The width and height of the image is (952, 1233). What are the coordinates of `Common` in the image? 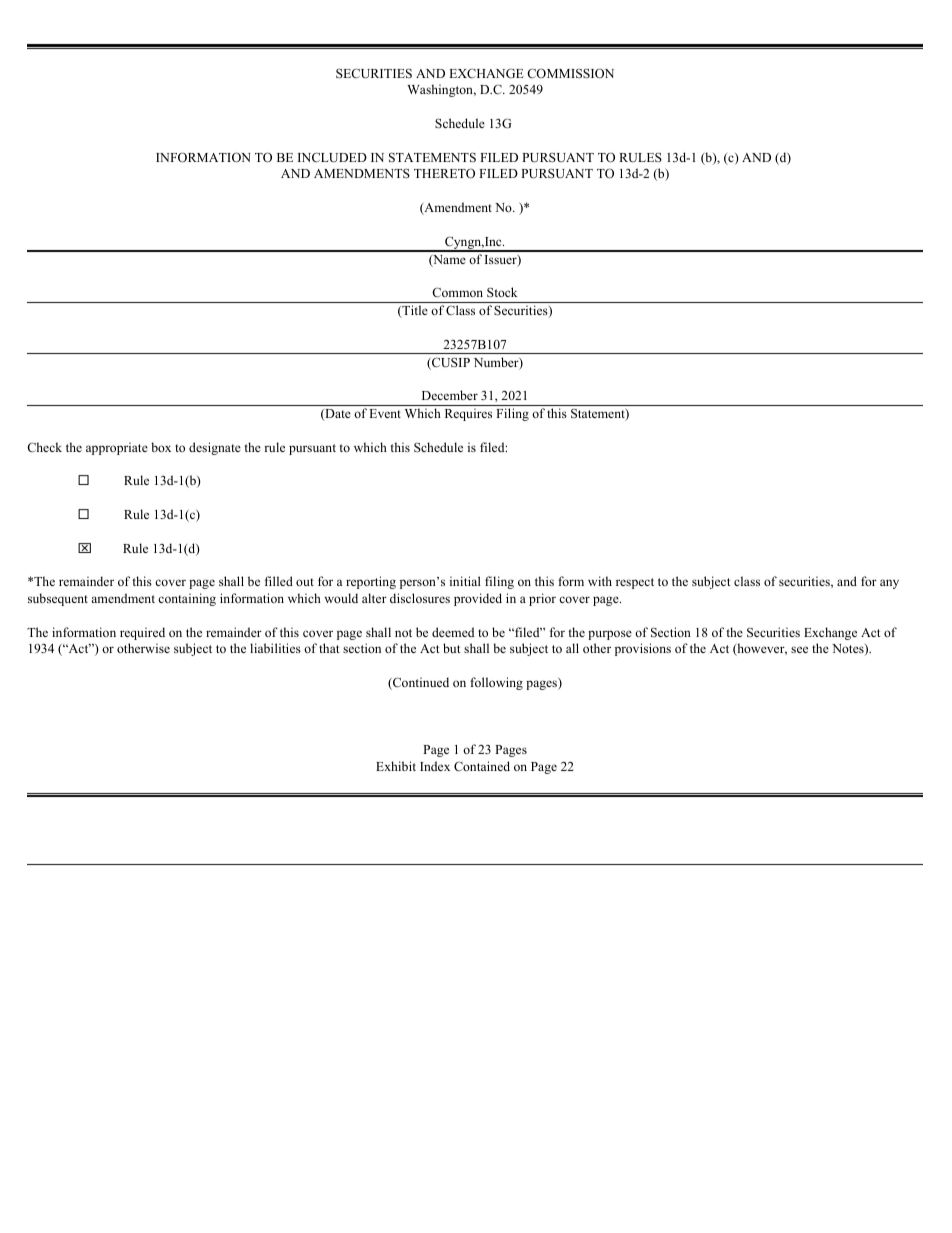 It's located at (457, 292).
